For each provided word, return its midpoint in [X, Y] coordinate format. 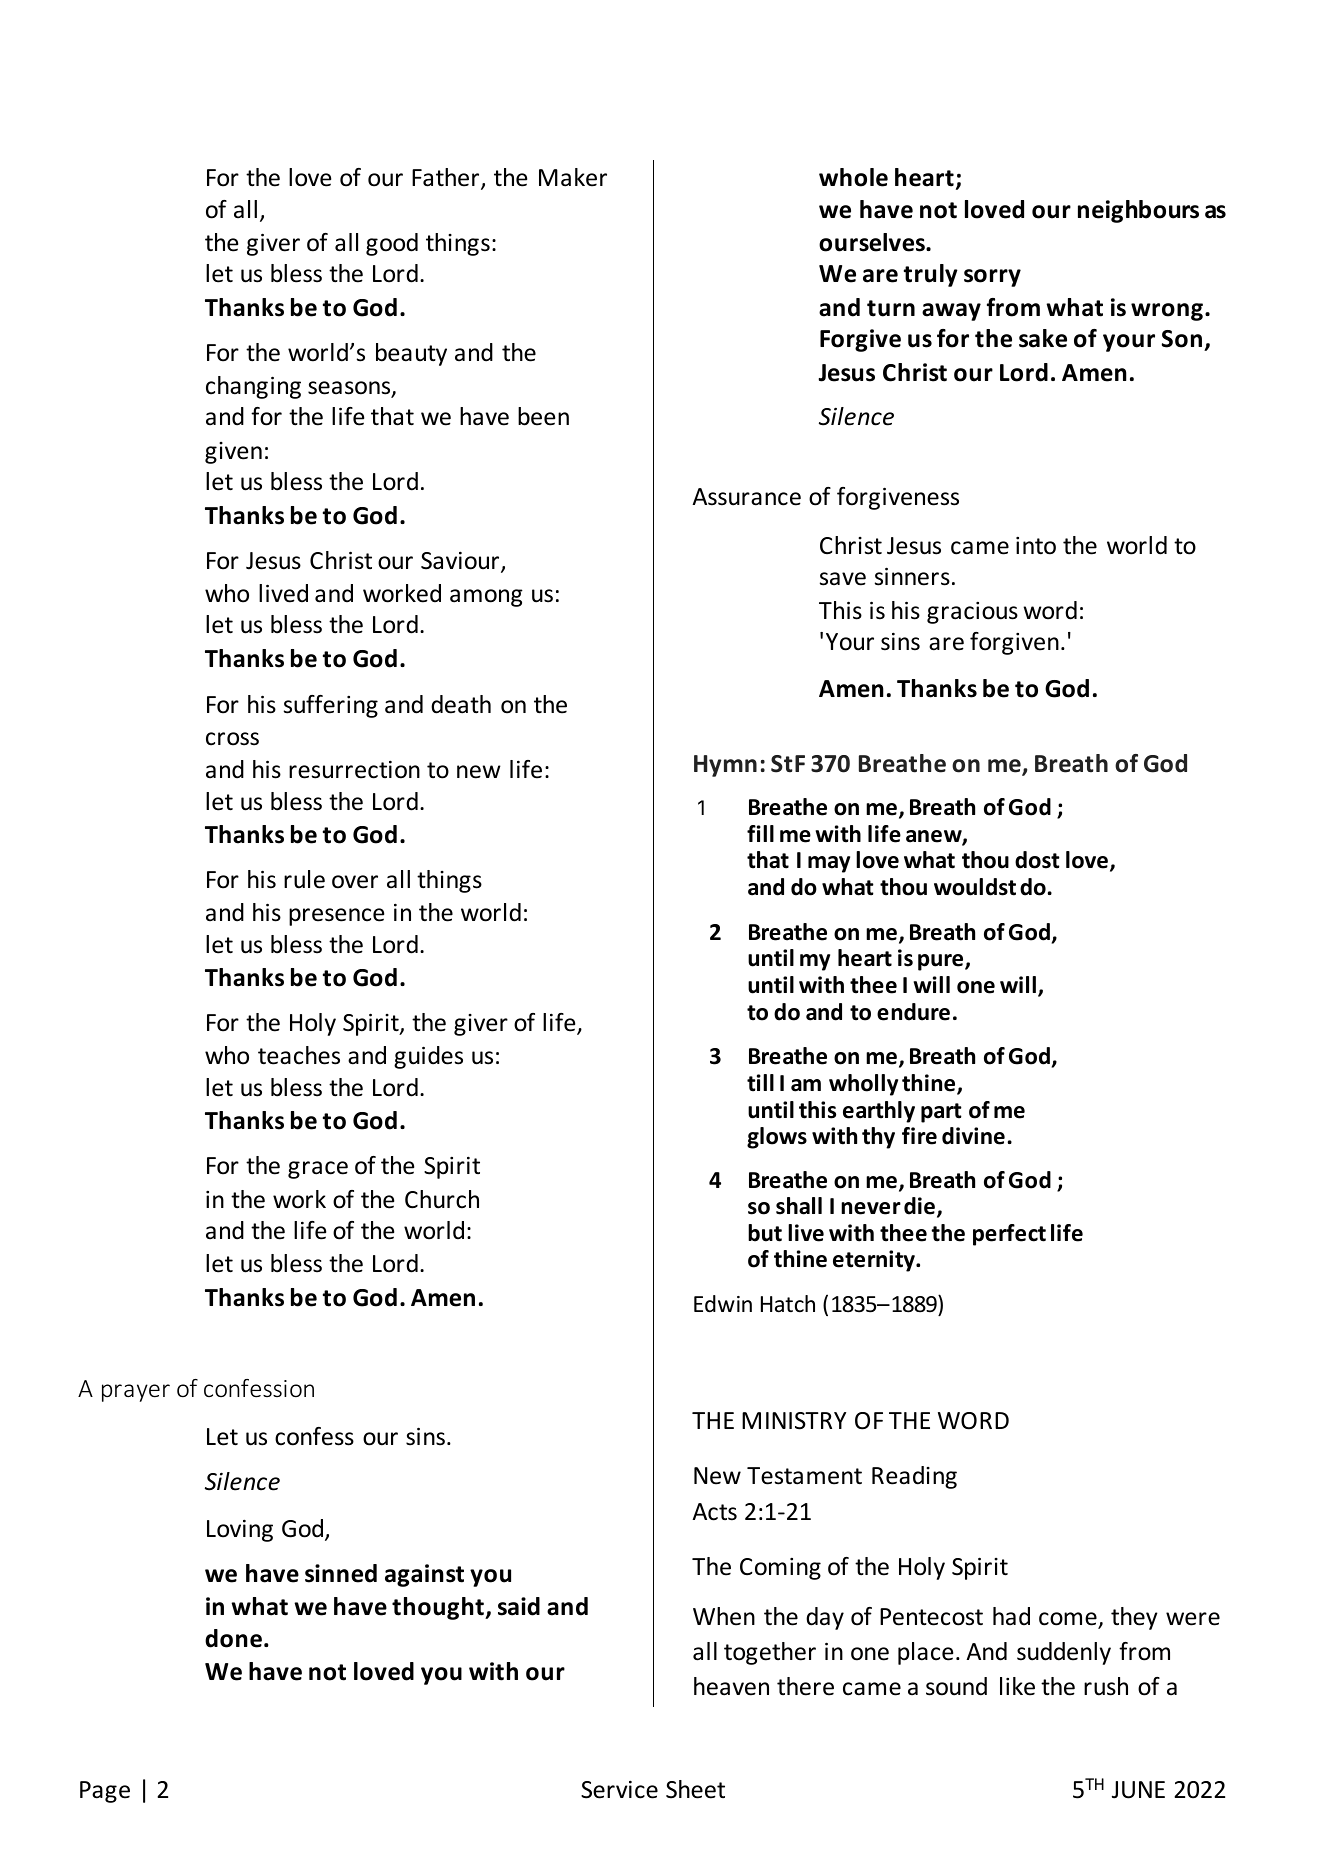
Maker [573, 177]
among [486, 598]
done [233, 1638]
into [1036, 546]
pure [942, 962]
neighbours [1138, 211]
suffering [331, 706]
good [392, 244]
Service [619, 1789]
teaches [299, 1055]
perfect [1009, 1235]
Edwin [723, 1304]
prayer [136, 1393]
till [760, 1083]
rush [1106, 1686]
